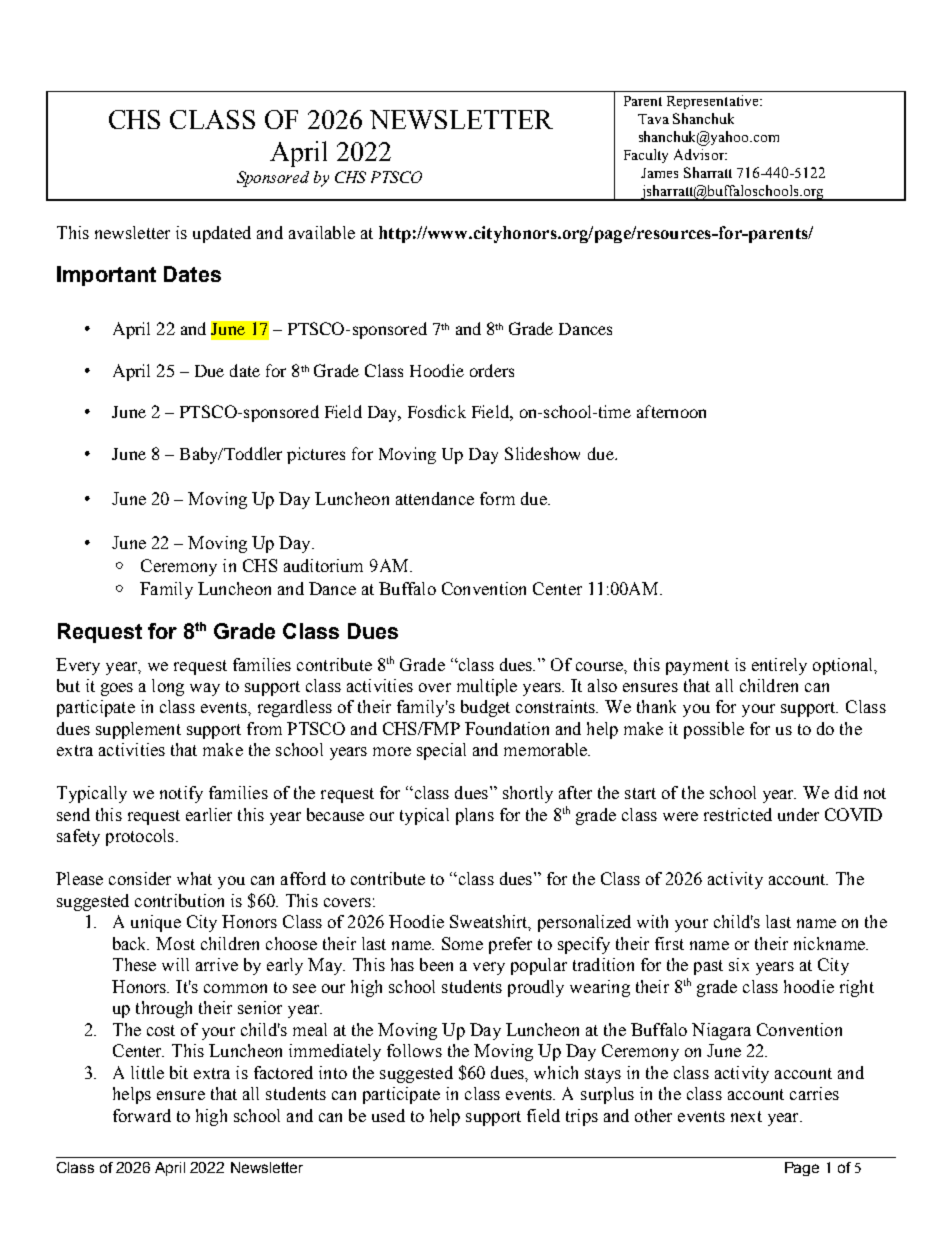  What do you see at coordinates (714, 102) in the screenshot?
I see `Representative` at bounding box center [714, 102].
